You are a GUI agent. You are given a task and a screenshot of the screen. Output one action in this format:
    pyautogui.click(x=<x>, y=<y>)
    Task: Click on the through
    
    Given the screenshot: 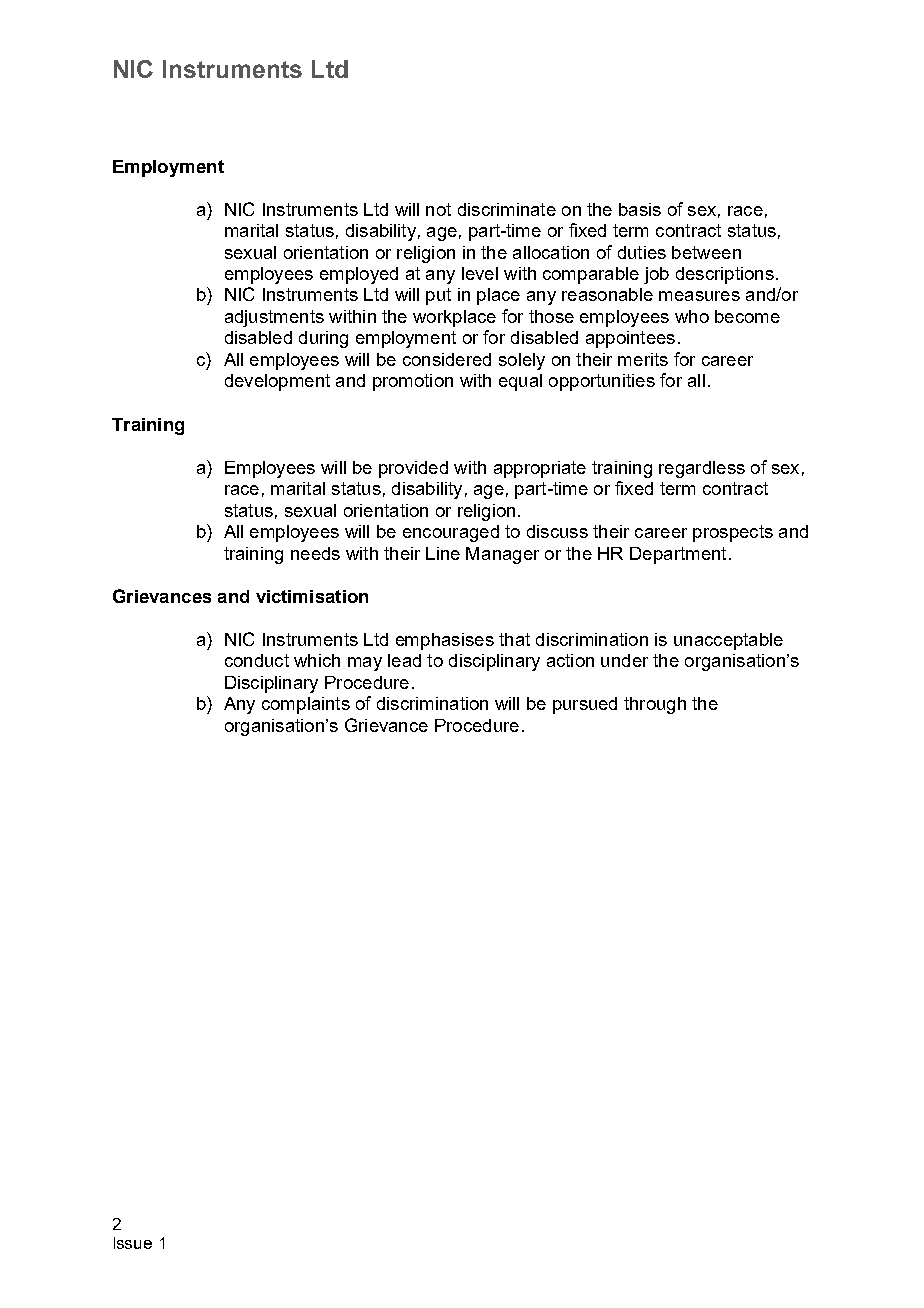 What is the action you would take?
    pyautogui.click(x=655, y=705)
